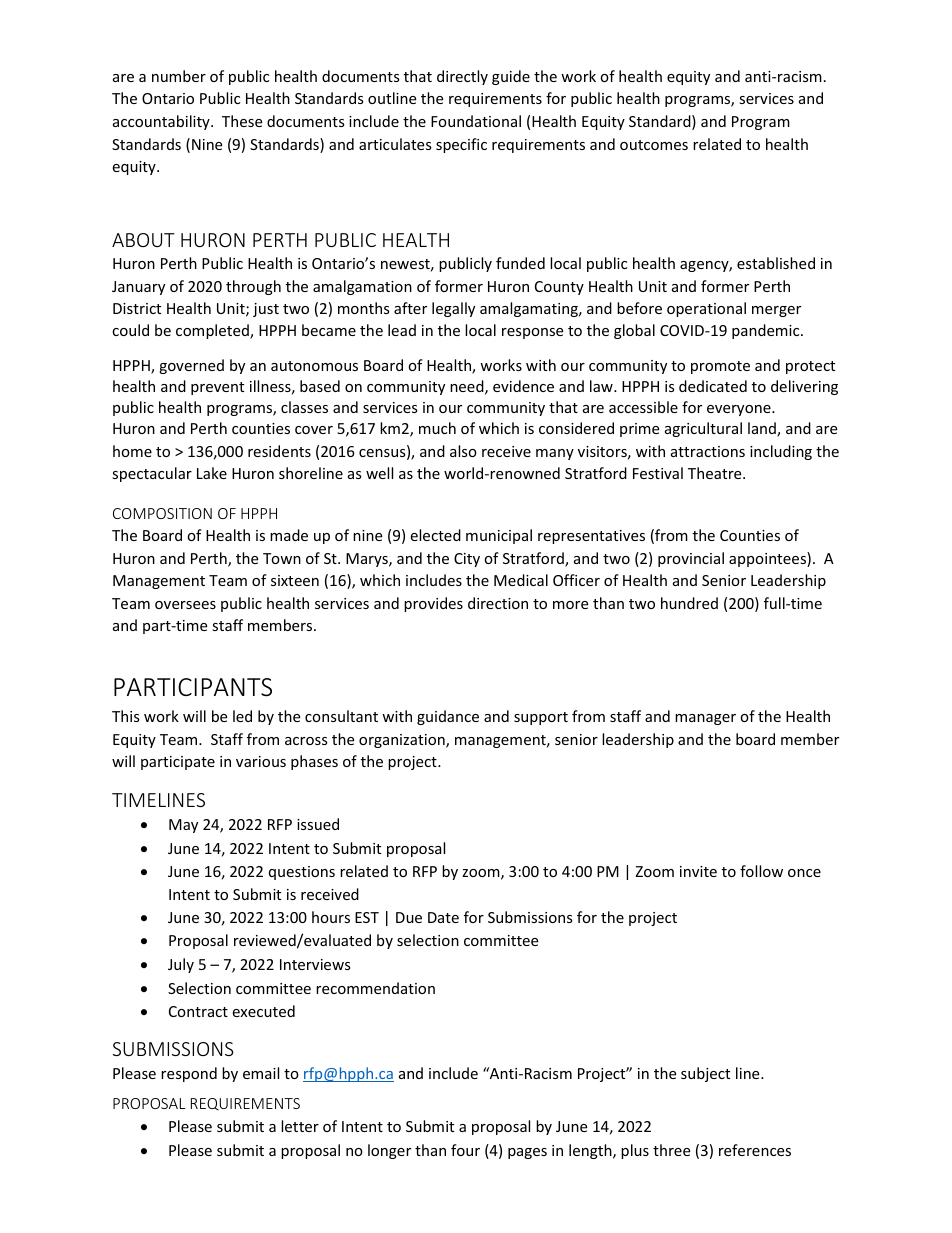 This page has height=1233, width=952. What do you see at coordinates (476, 121) in the page?
I see `Foundational` at bounding box center [476, 121].
